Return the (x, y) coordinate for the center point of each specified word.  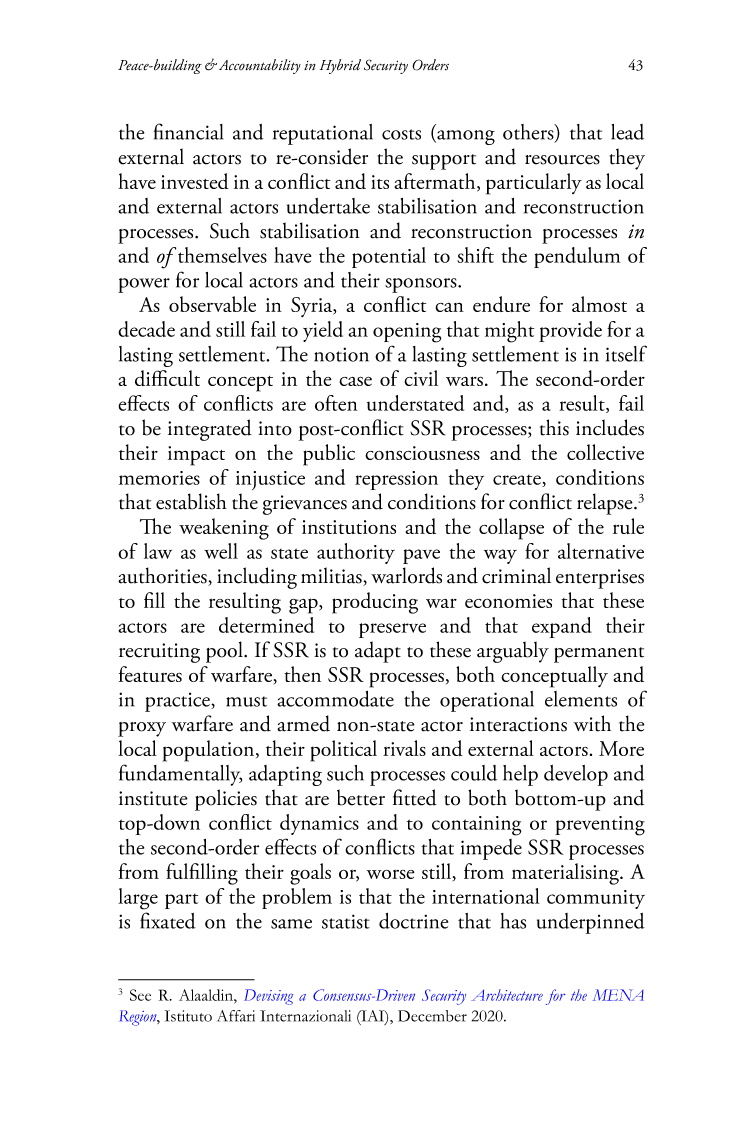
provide (570, 331)
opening (407, 333)
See (140, 995)
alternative (601, 551)
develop (576, 775)
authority (356, 553)
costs (401, 134)
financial (188, 131)
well (221, 551)
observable (212, 304)
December (432, 1016)
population (210, 751)
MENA (618, 995)
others (529, 133)
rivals (404, 748)
